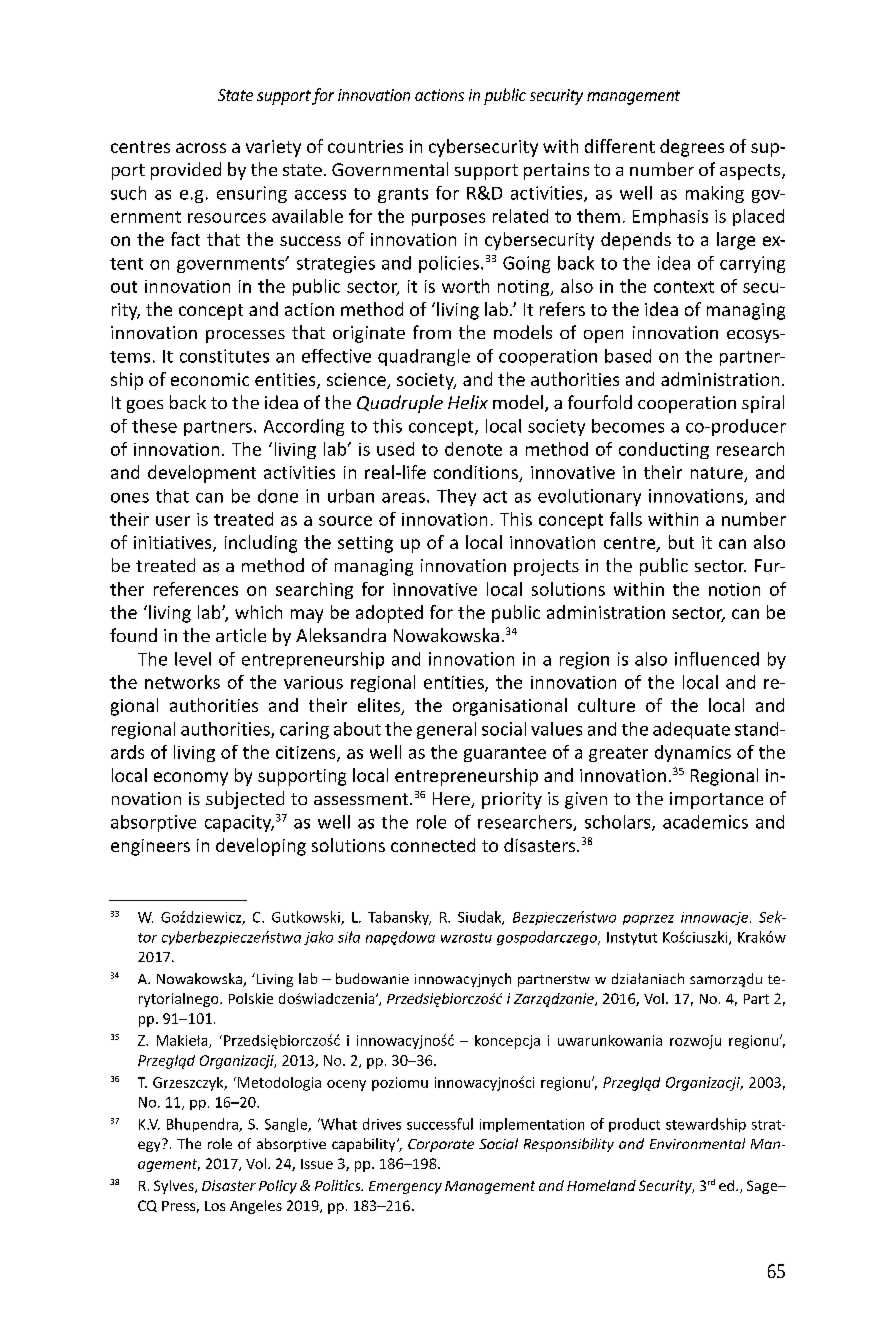 The height and width of the document is (1321, 896). What do you see at coordinates (664, 450) in the document?
I see `conducting` at bounding box center [664, 450].
